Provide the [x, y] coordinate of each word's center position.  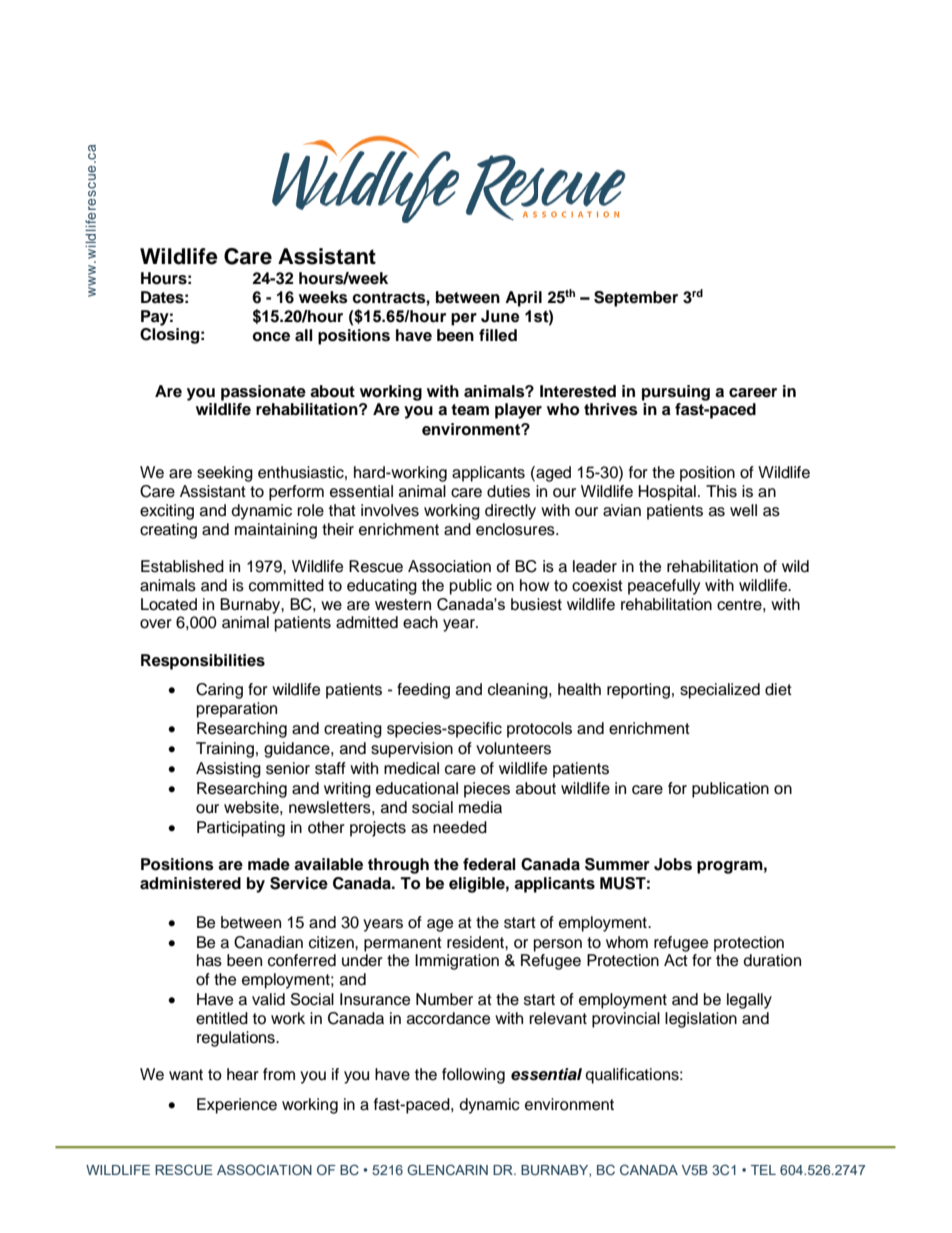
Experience [237, 1106]
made [269, 864]
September [636, 299]
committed [286, 585]
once [271, 337]
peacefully [664, 587]
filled [498, 335]
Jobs [673, 864]
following [473, 1076]
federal [489, 864]
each [420, 622]
